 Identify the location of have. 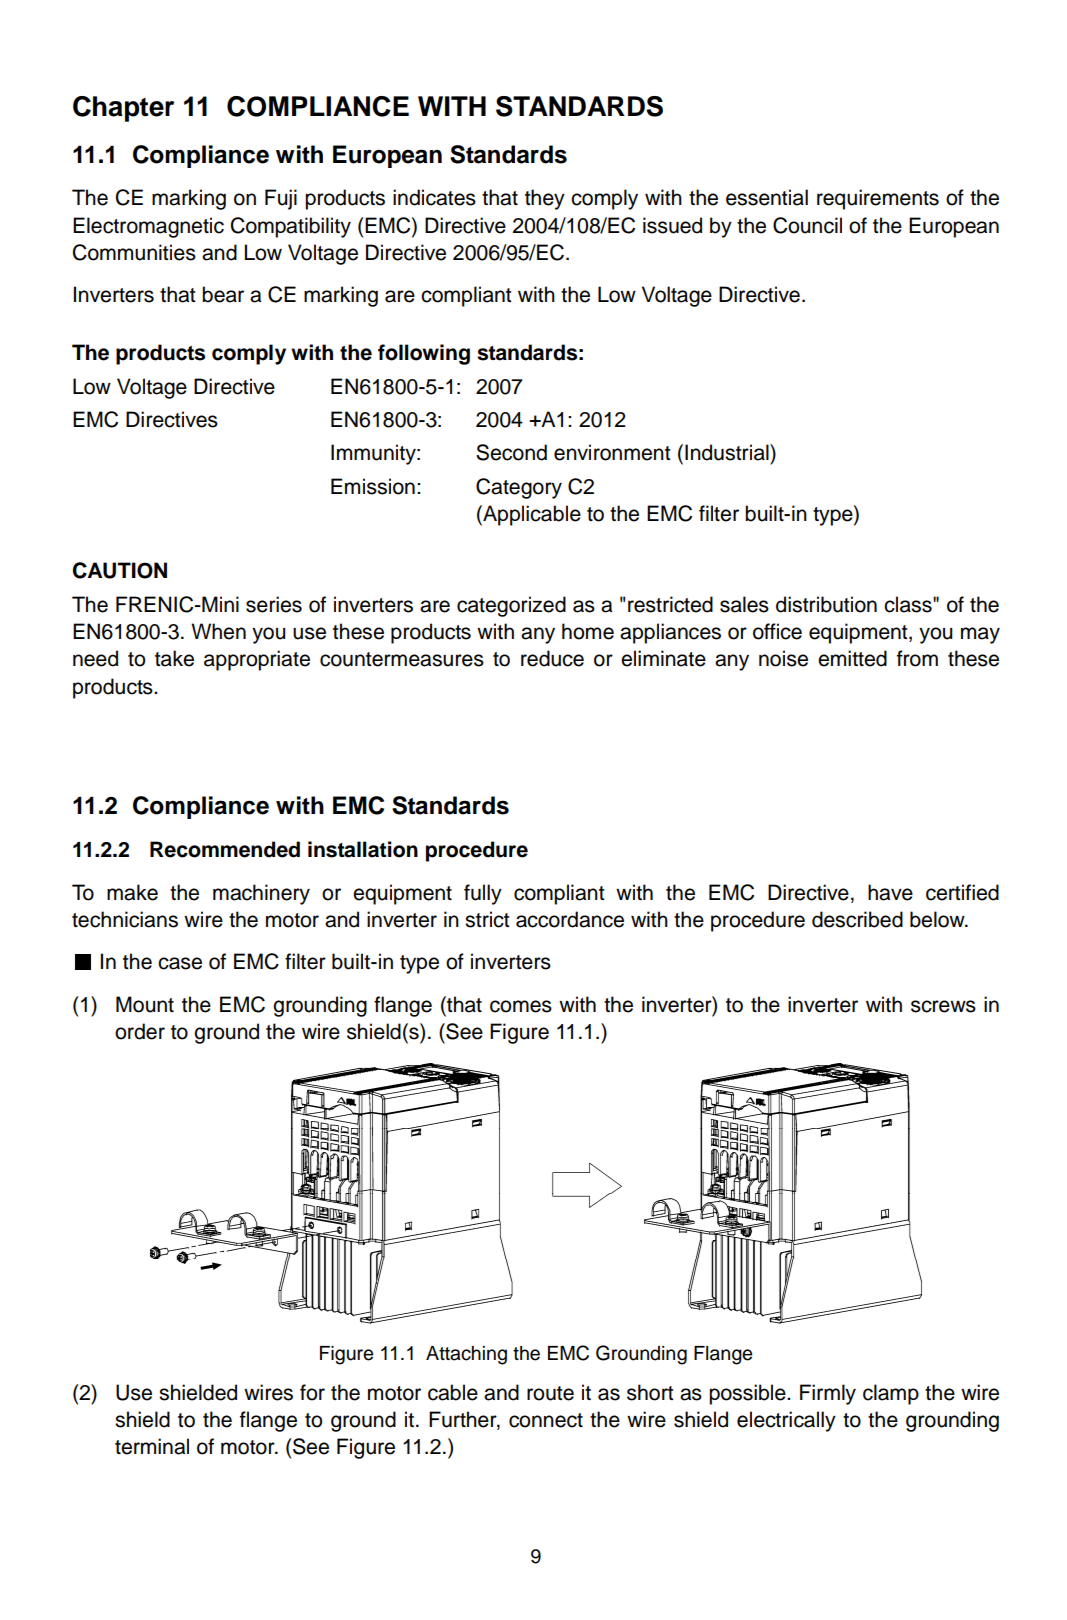
(890, 892).
